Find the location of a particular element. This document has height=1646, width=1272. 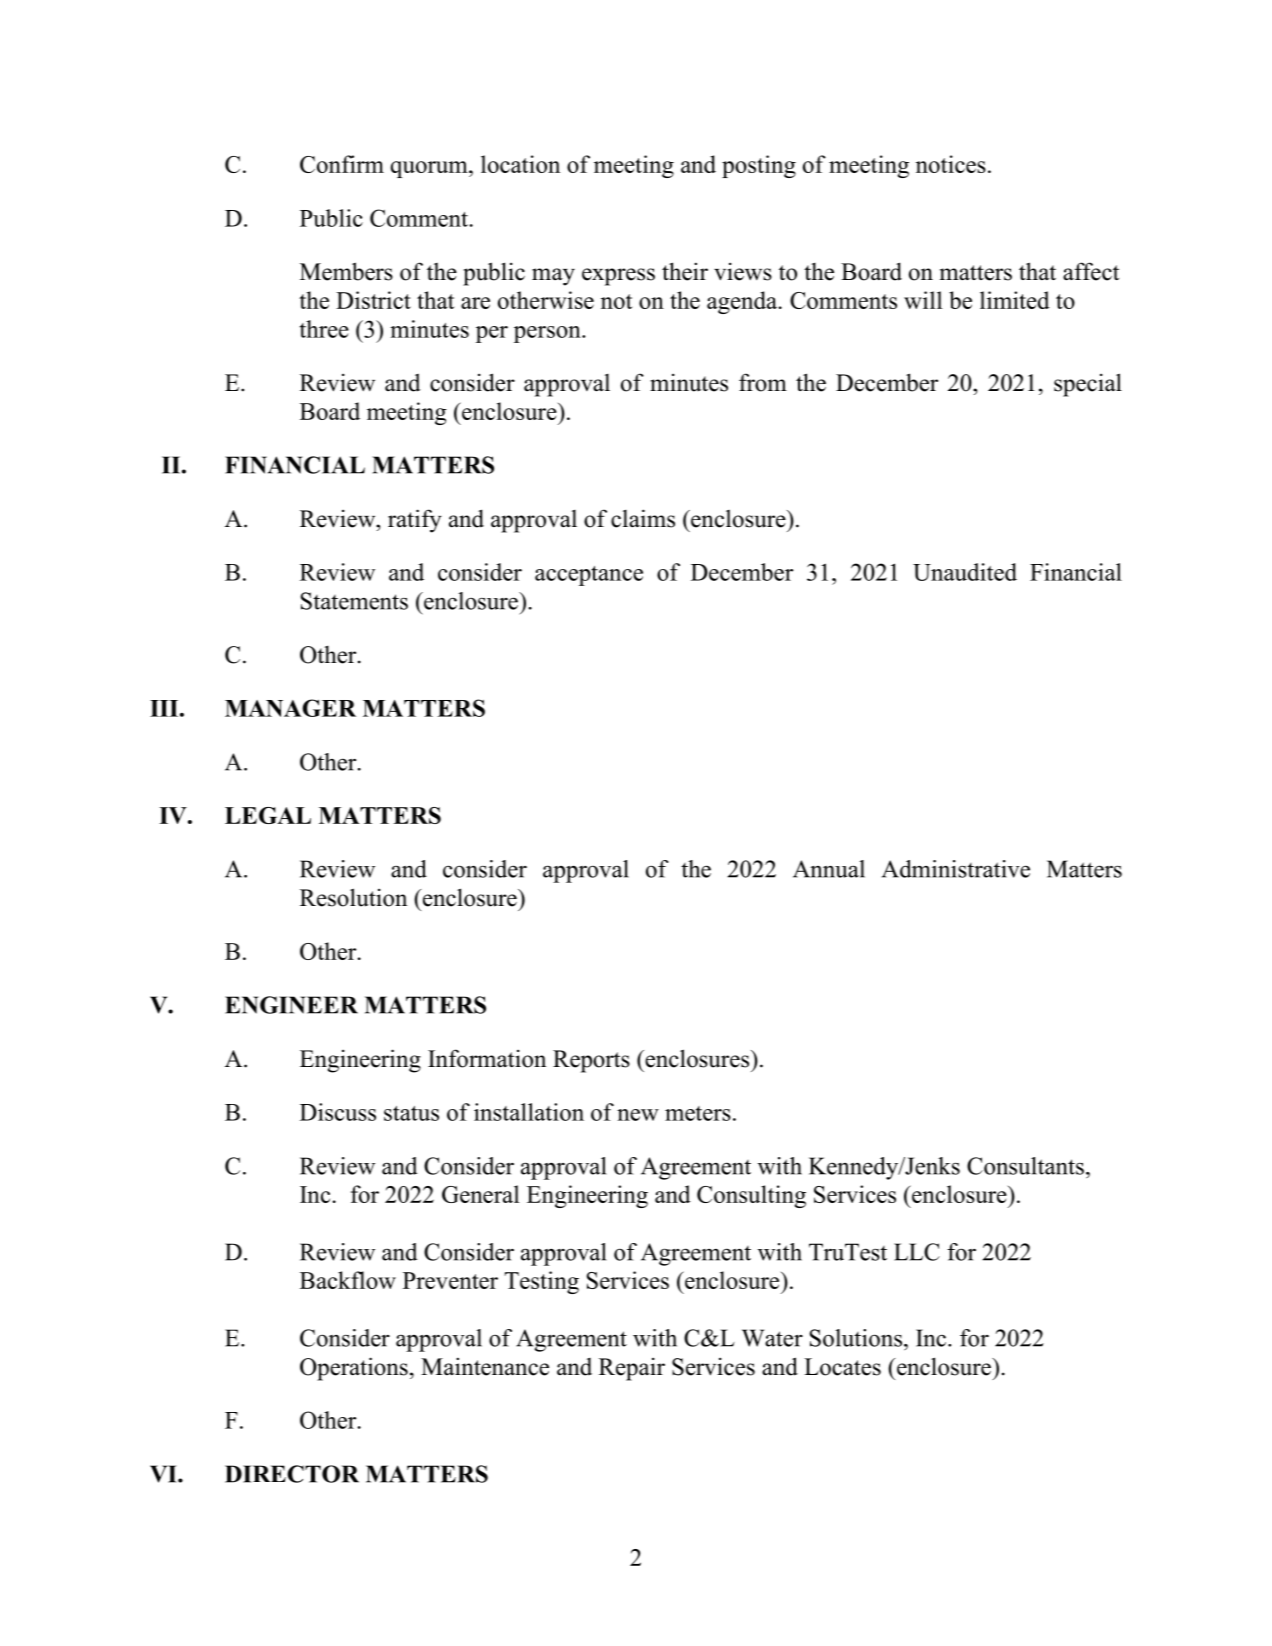

Confirm is located at coordinates (342, 164).
